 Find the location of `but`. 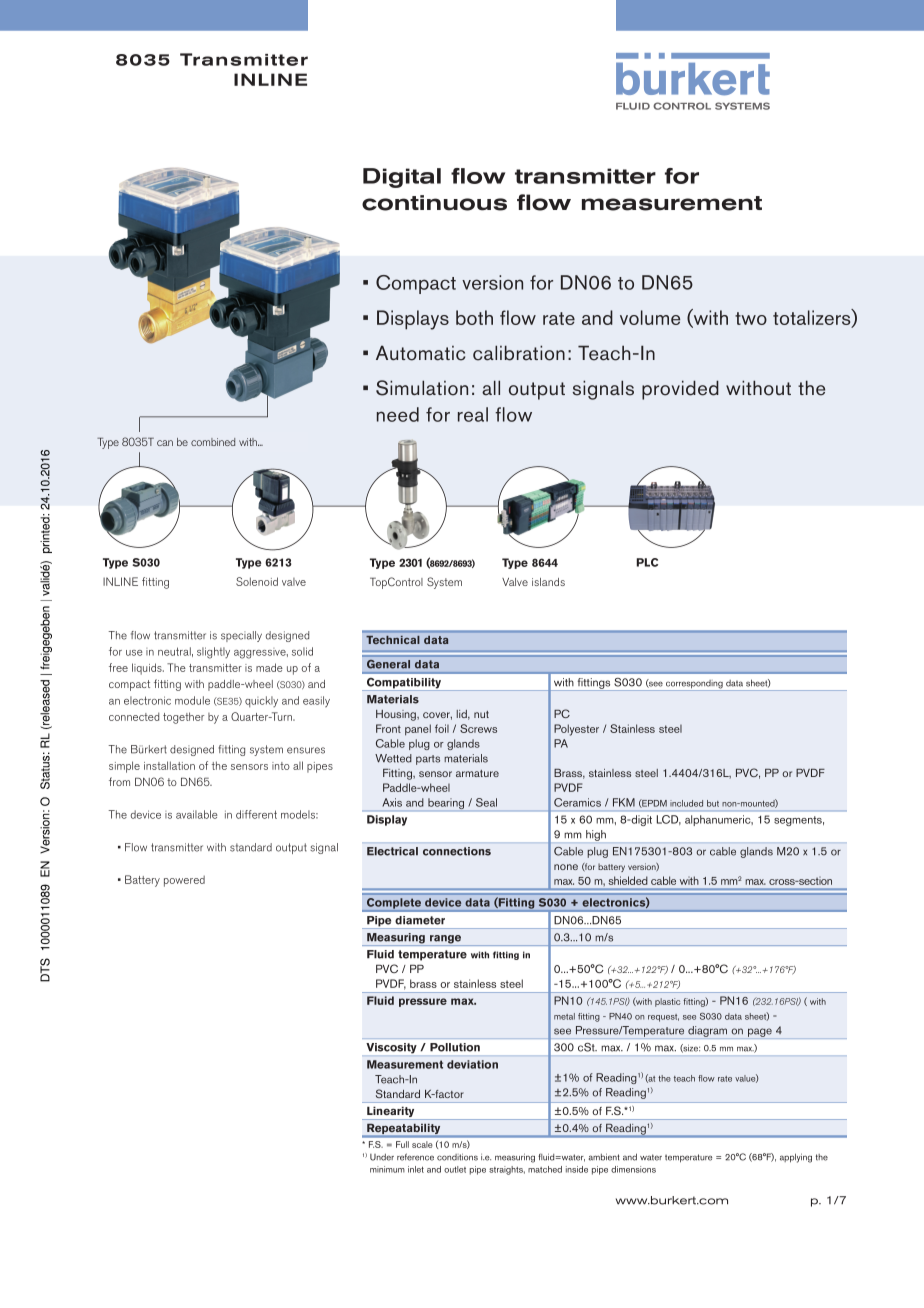

but is located at coordinates (713, 803).
